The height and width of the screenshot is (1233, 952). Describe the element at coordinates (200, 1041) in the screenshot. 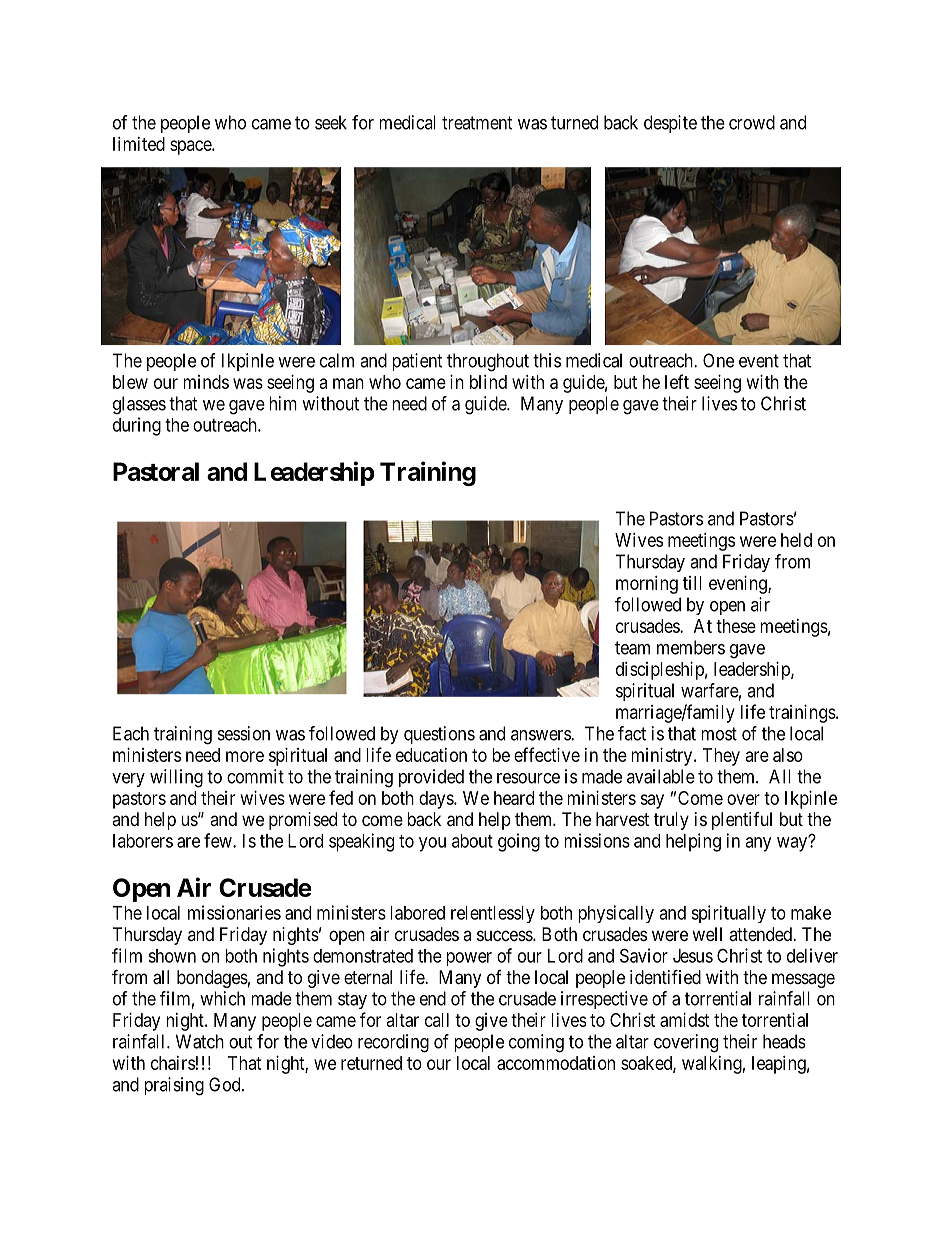

I see `Watch` at that location.
